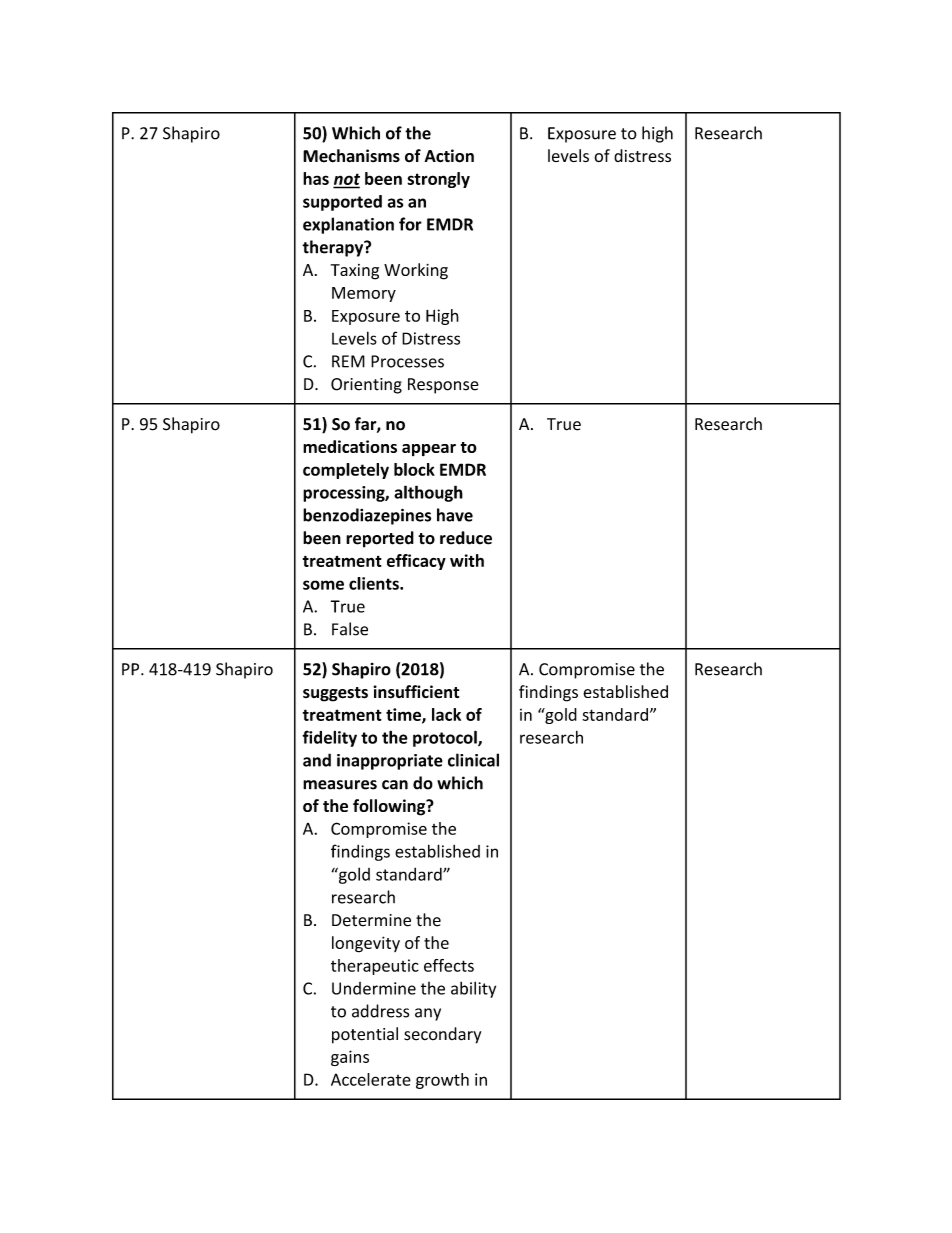  I want to click on address, so click(380, 1011).
